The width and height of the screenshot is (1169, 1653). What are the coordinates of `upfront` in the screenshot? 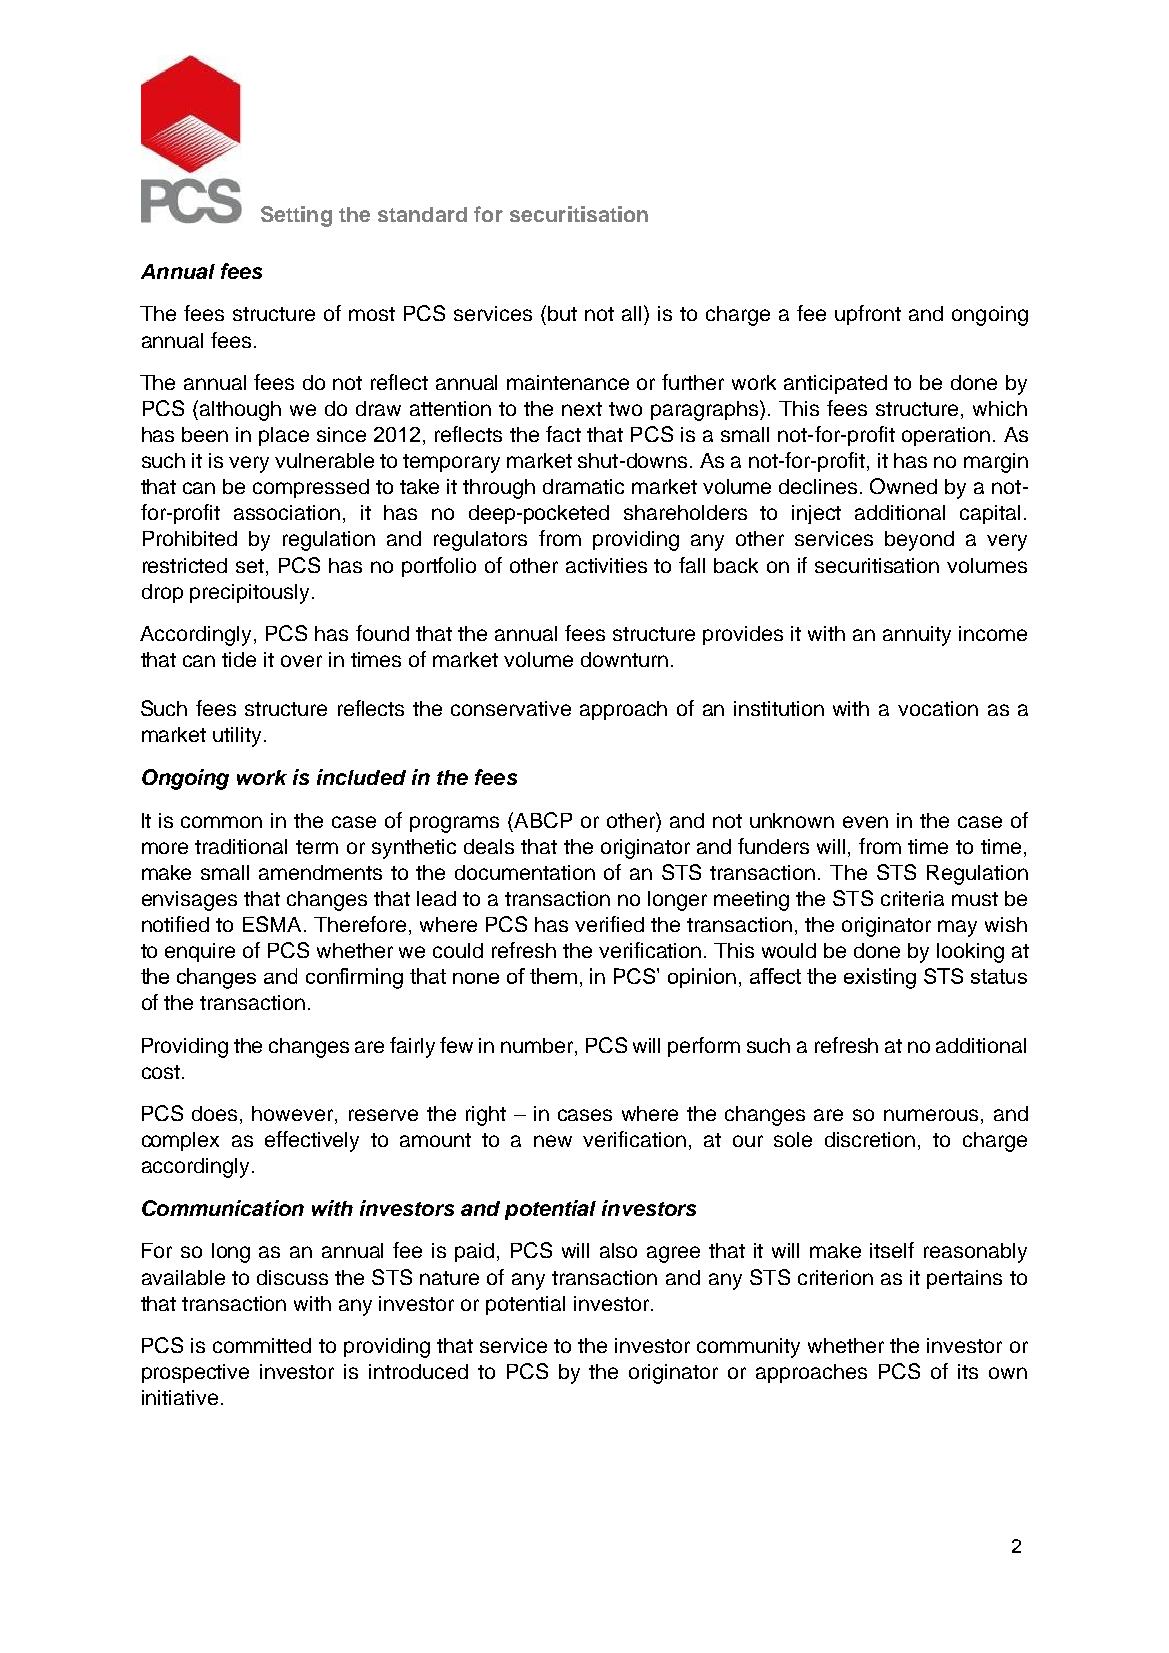 It's located at (868, 315).
